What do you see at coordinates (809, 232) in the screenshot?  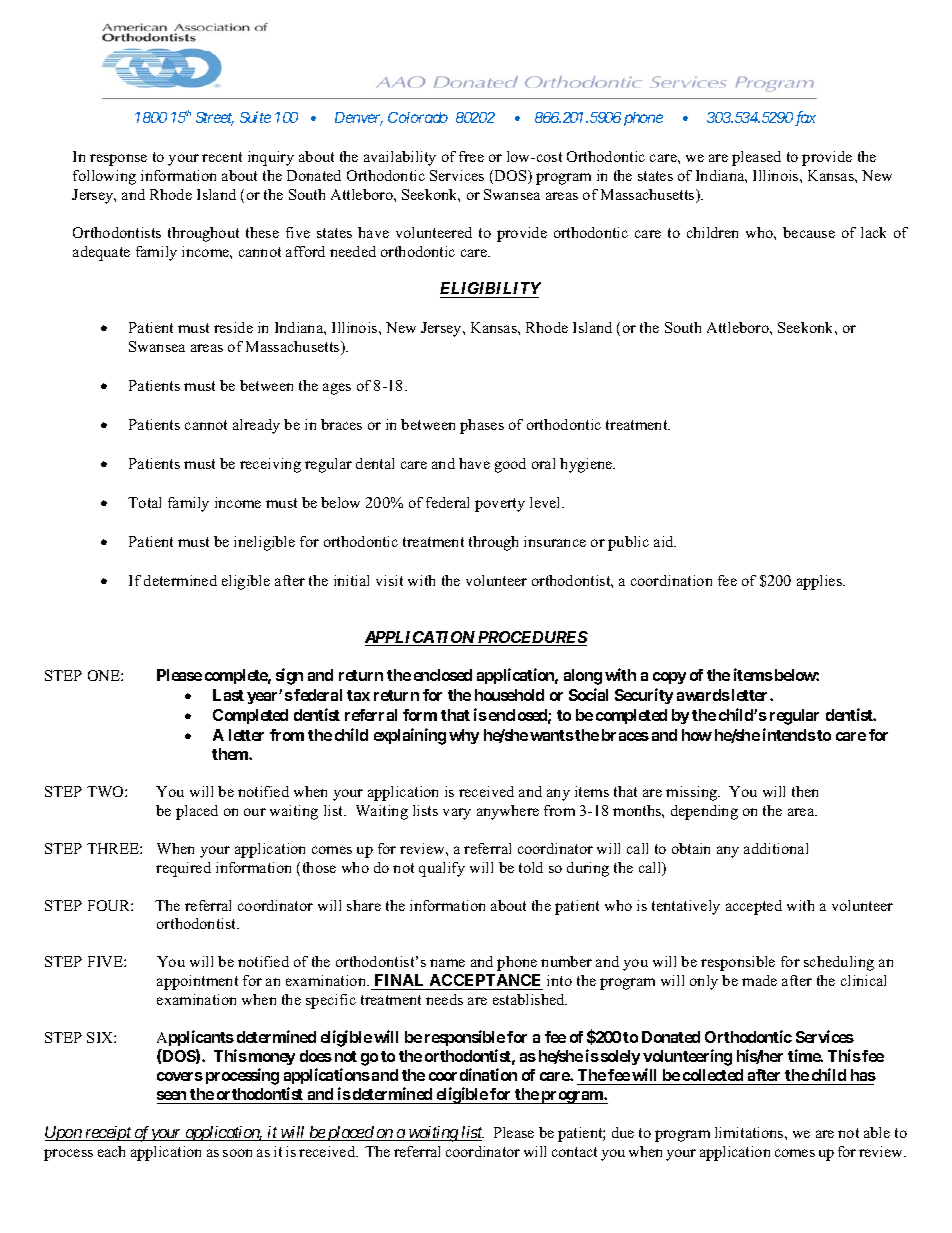 I see `because` at bounding box center [809, 232].
